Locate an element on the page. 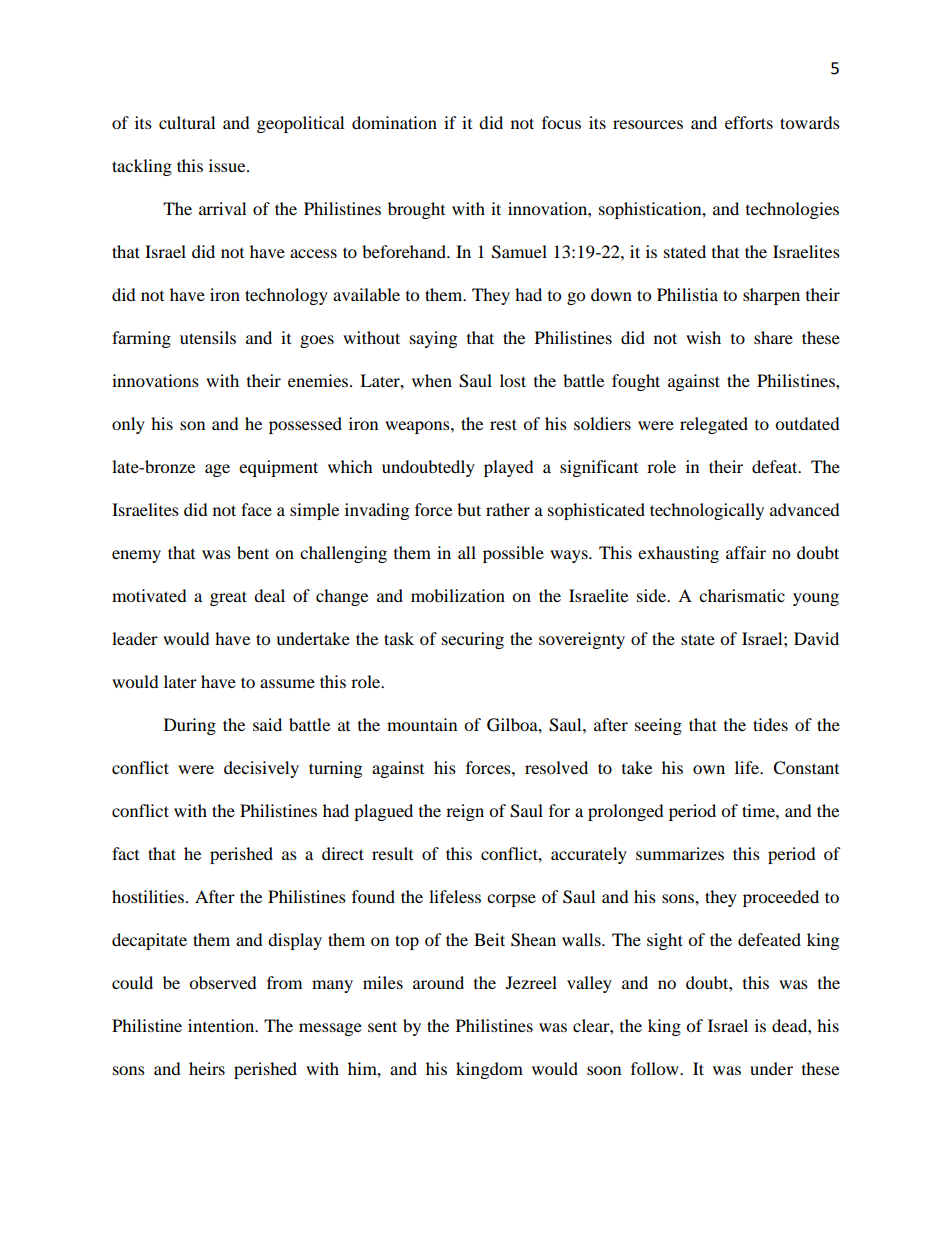 The image size is (952, 1233). sent is located at coordinates (382, 1026).
